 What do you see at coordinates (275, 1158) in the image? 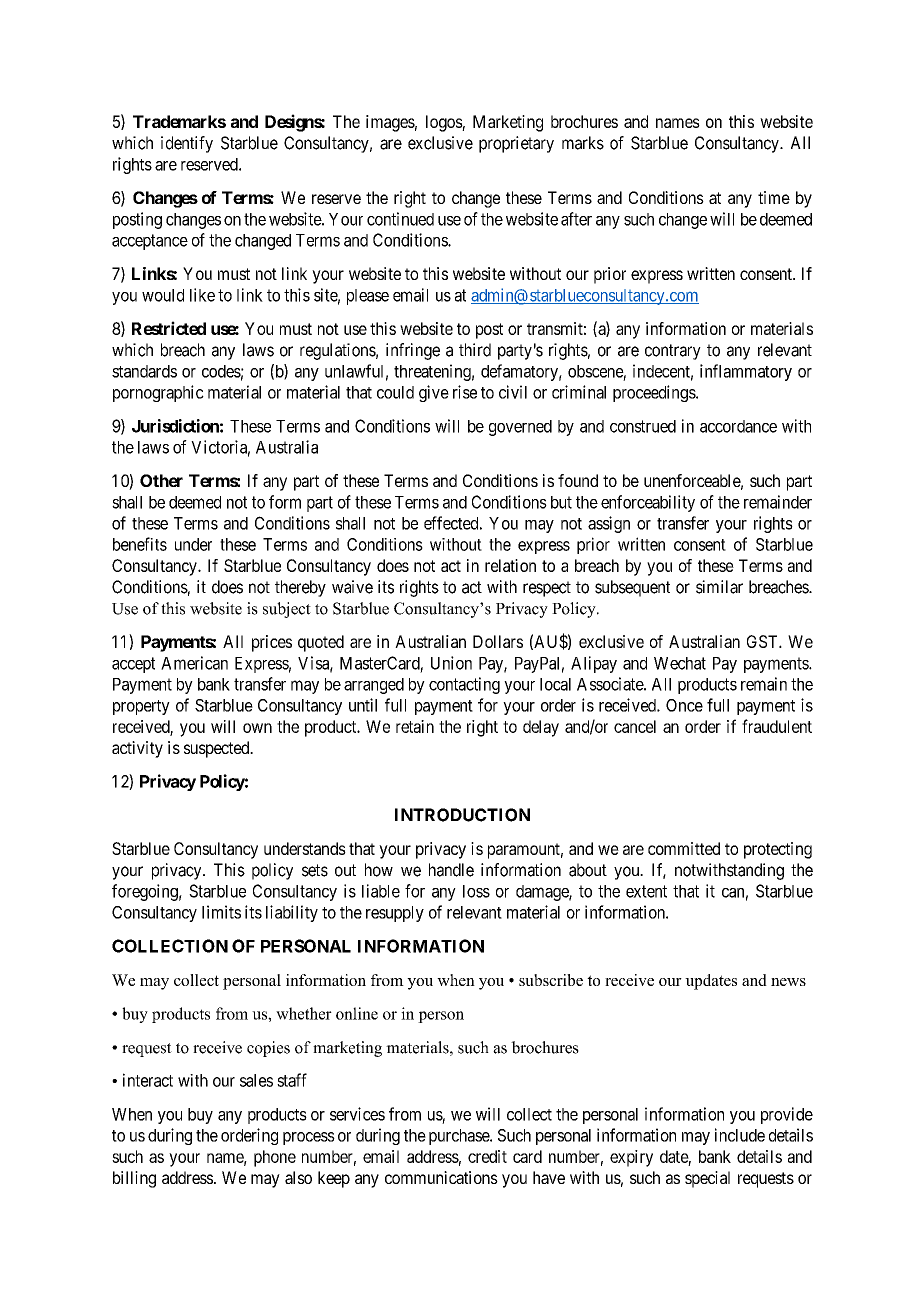
I see `phone` at bounding box center [275, 1158].
